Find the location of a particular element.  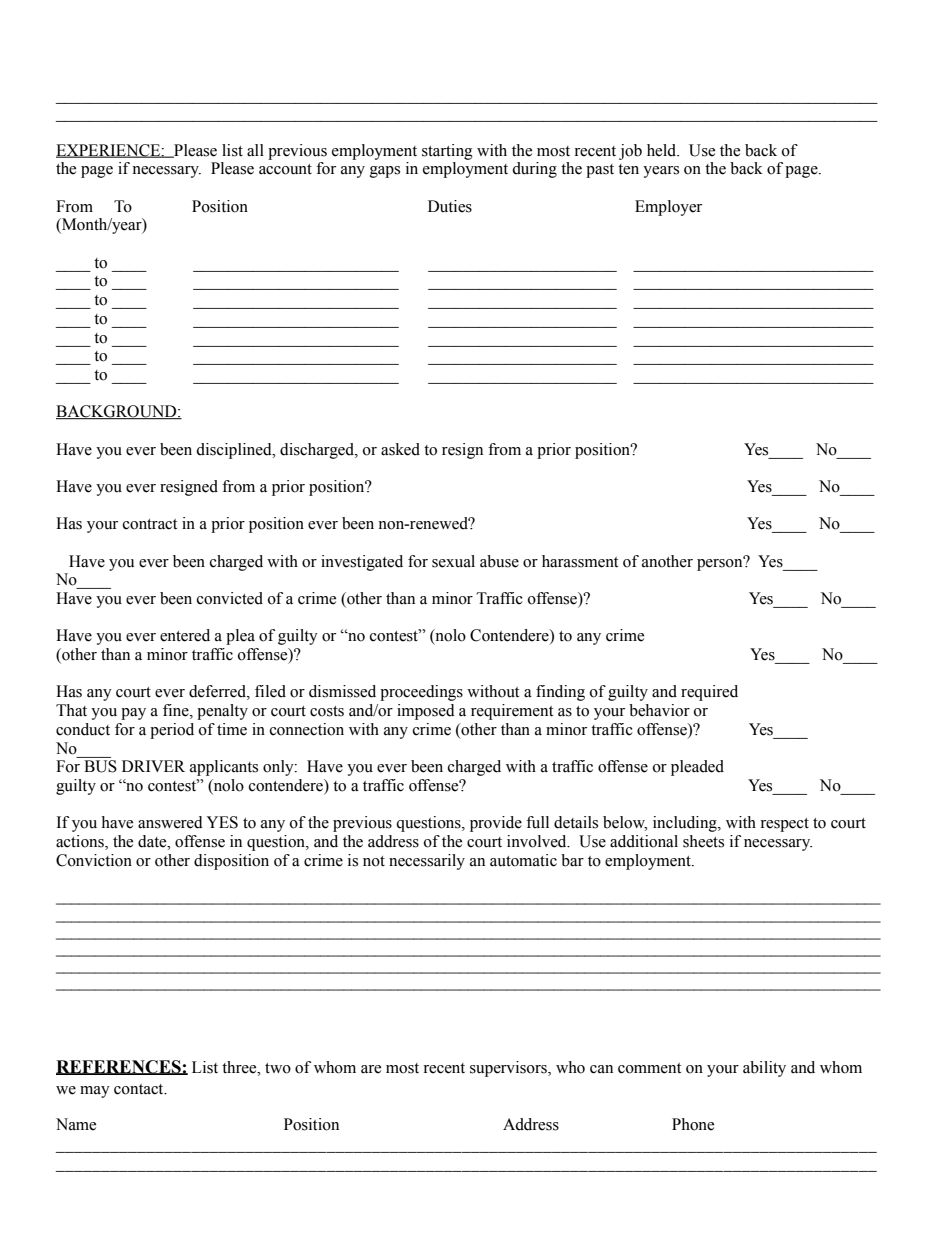

including is located at coordinates (686, 824).
